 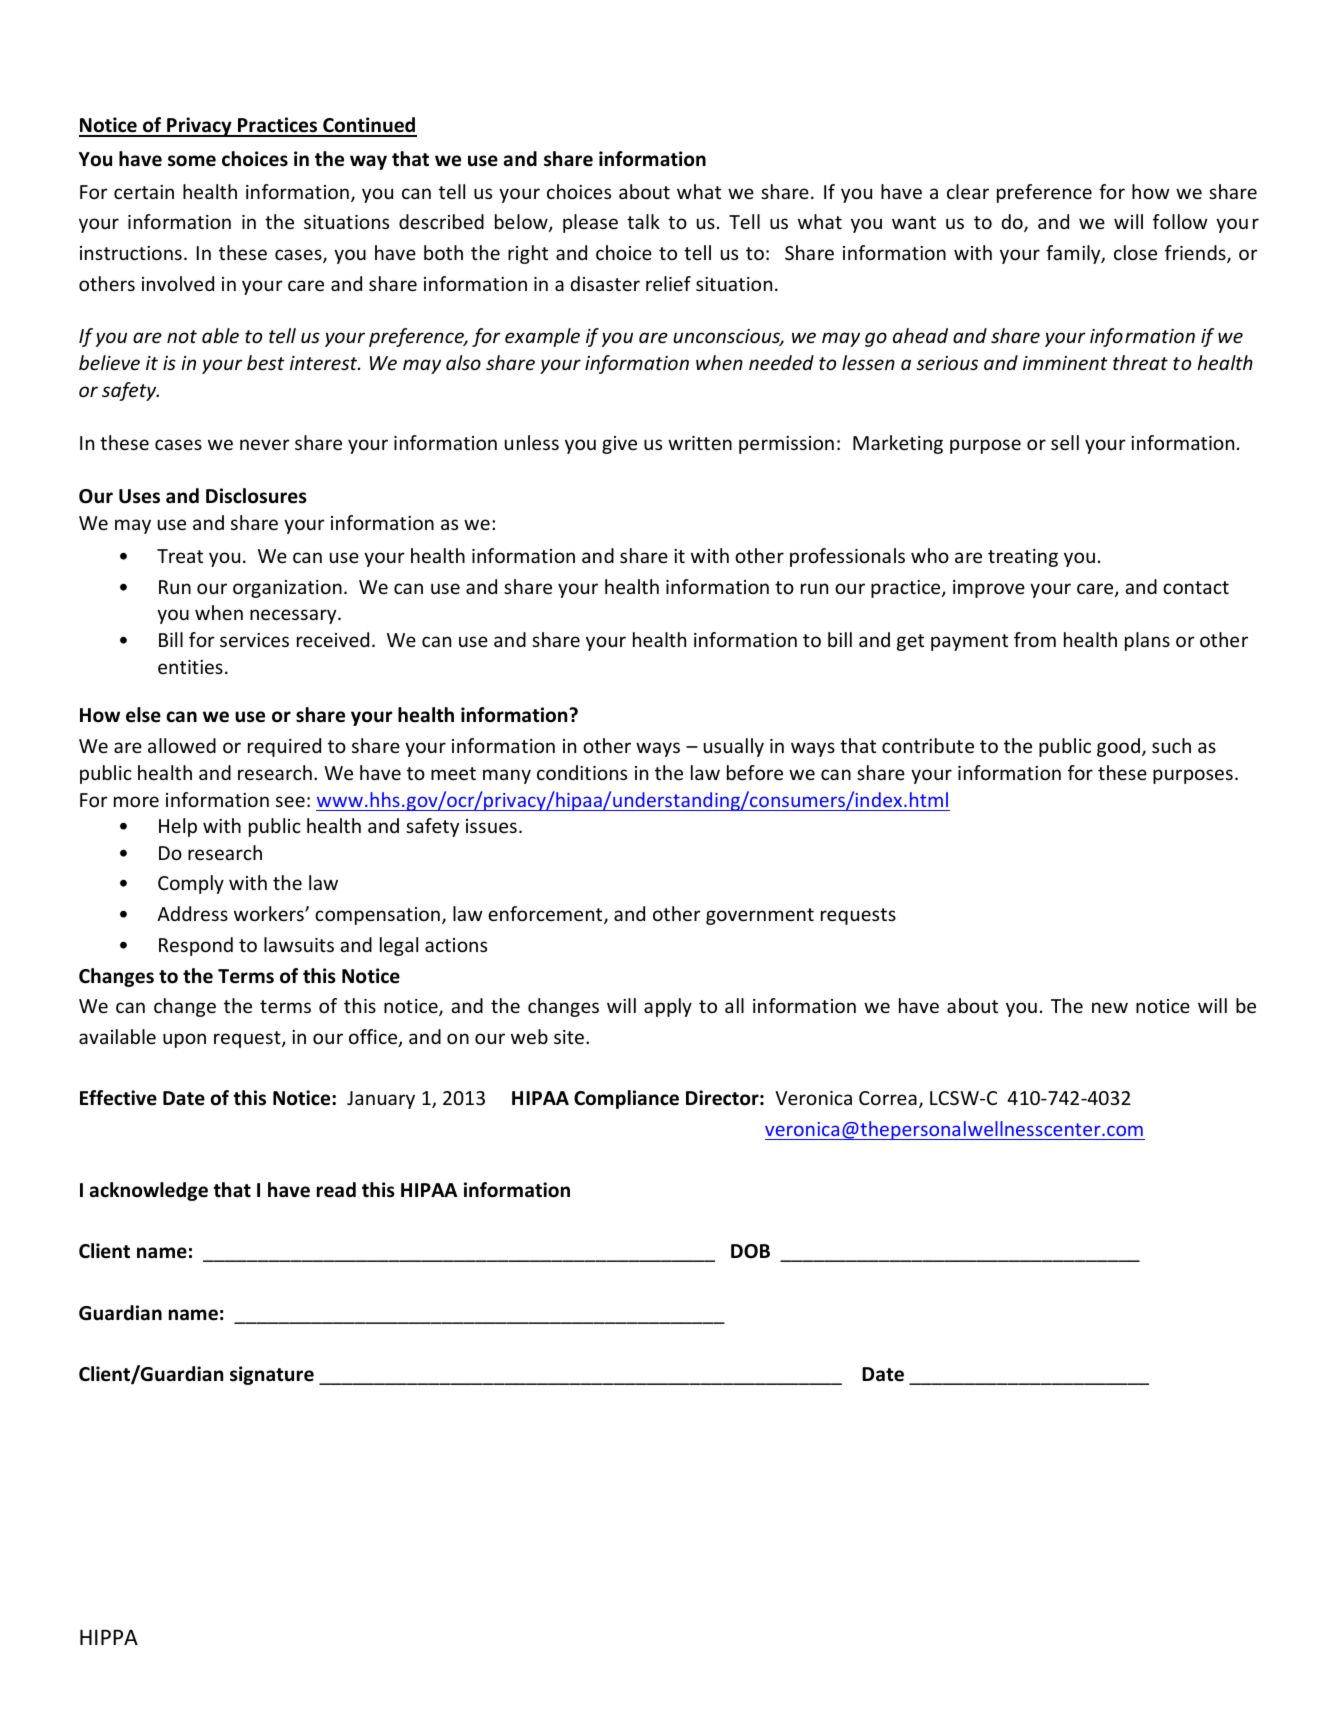 What do you see at coordinates (109, 1637) in the screenshot?
I see `HIPPA` at bounding box center [109, 1637].
